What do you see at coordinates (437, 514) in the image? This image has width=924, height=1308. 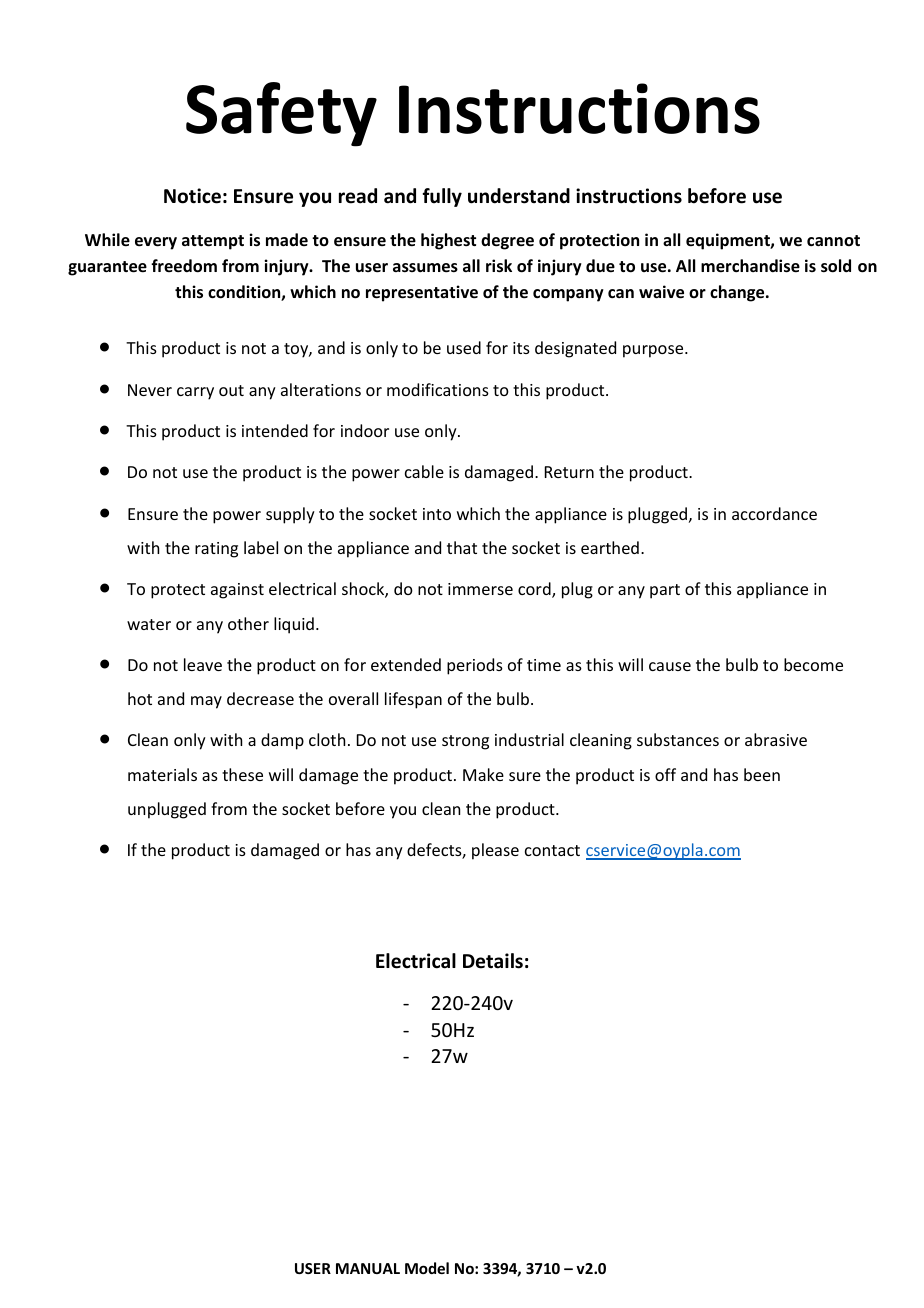 I see `into` at bounding box center [437, 514].
